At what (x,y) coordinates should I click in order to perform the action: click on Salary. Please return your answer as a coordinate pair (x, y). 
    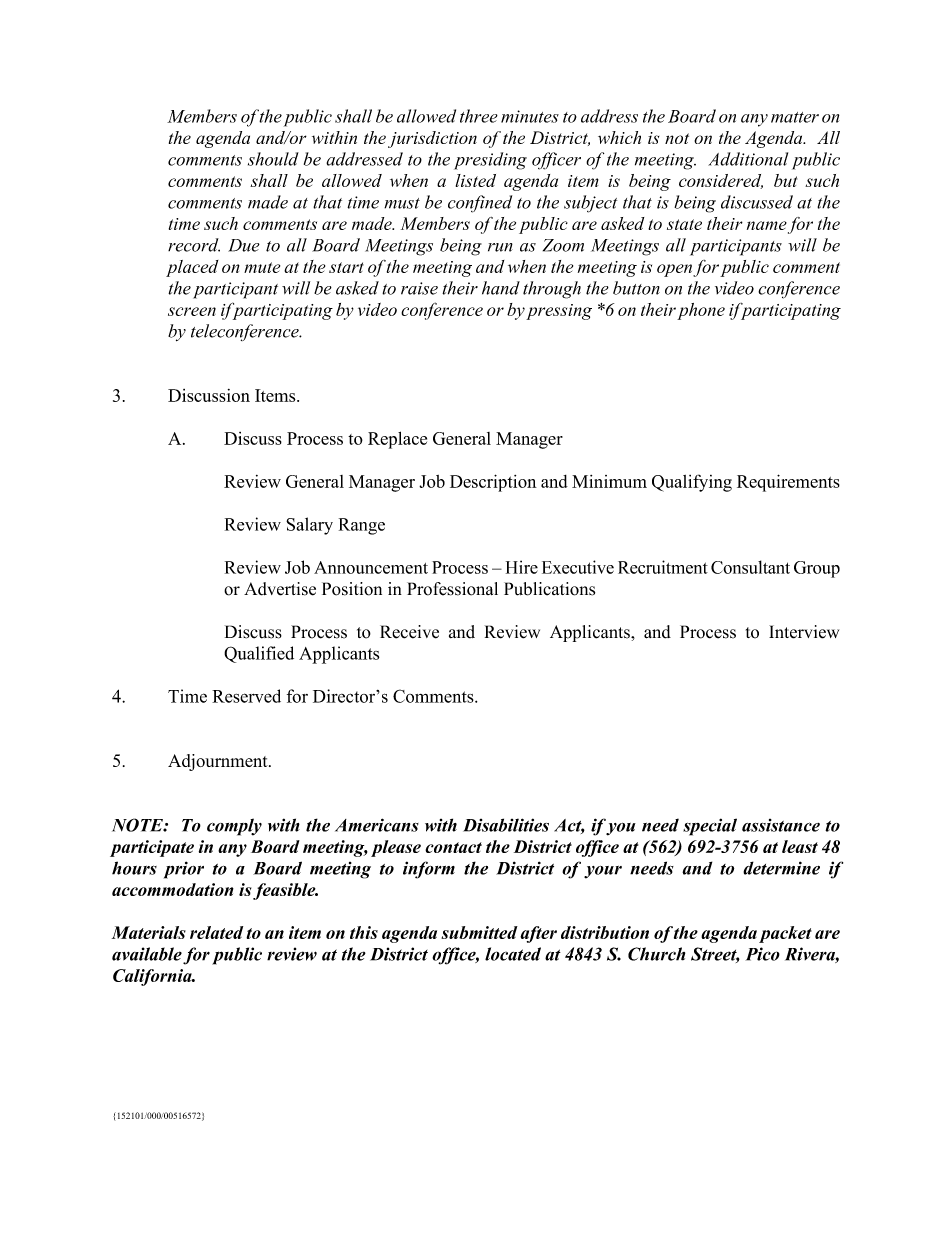
    Looking at the image, I should click on (309, 526).
